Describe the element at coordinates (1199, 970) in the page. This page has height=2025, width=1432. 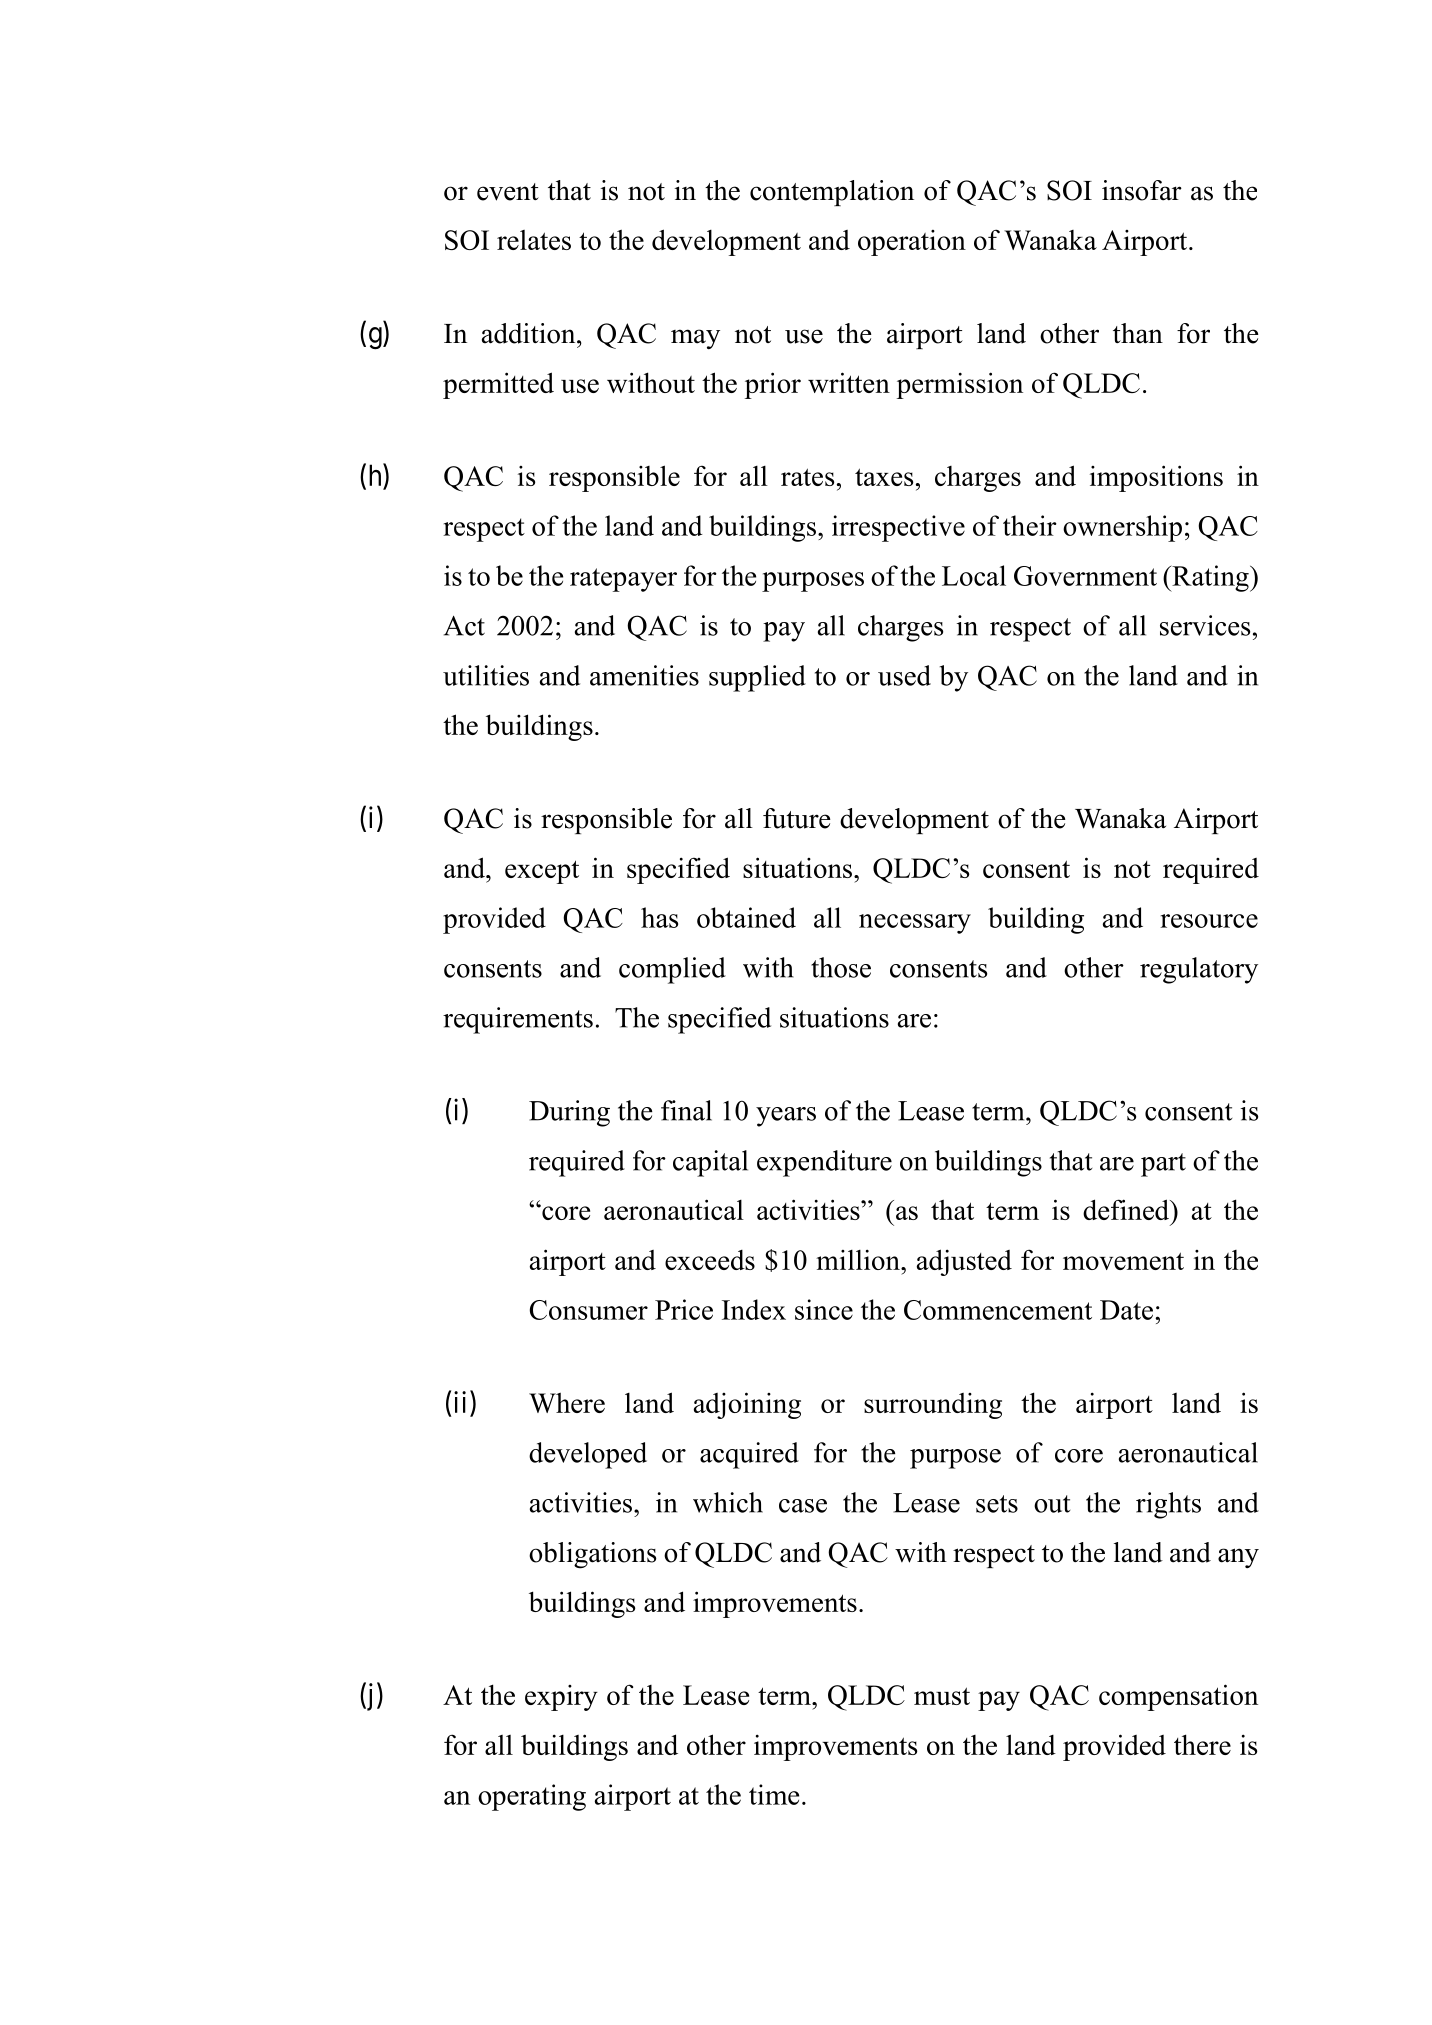
I see `regulatory` at that location.
